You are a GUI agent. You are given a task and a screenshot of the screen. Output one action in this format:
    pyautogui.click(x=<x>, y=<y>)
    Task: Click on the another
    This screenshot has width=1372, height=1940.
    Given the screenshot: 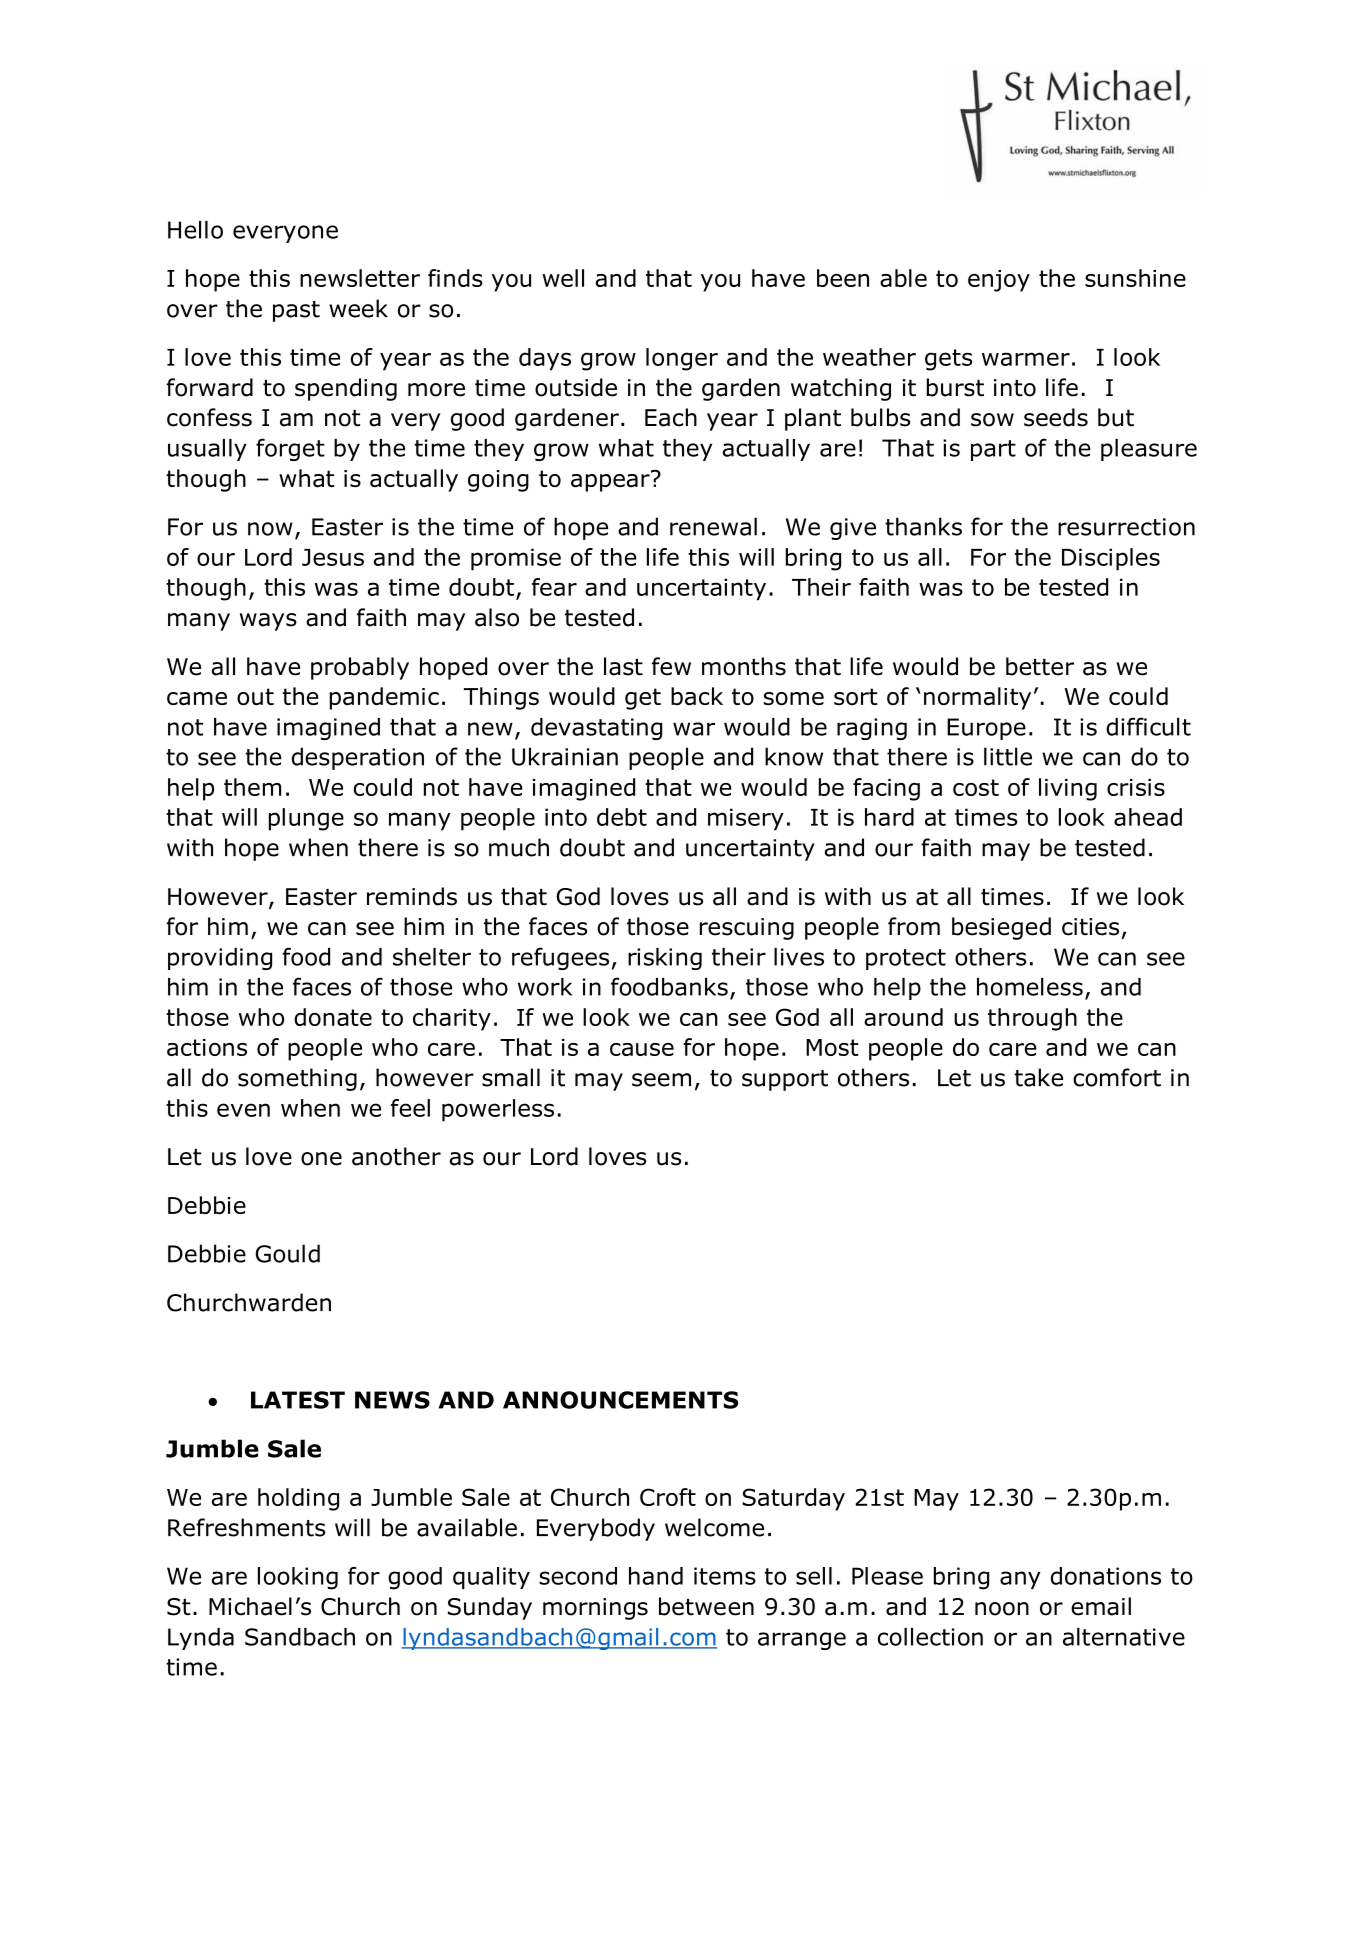 What is the action you would take?
    pyautogui.click(x=396, y=1156)
